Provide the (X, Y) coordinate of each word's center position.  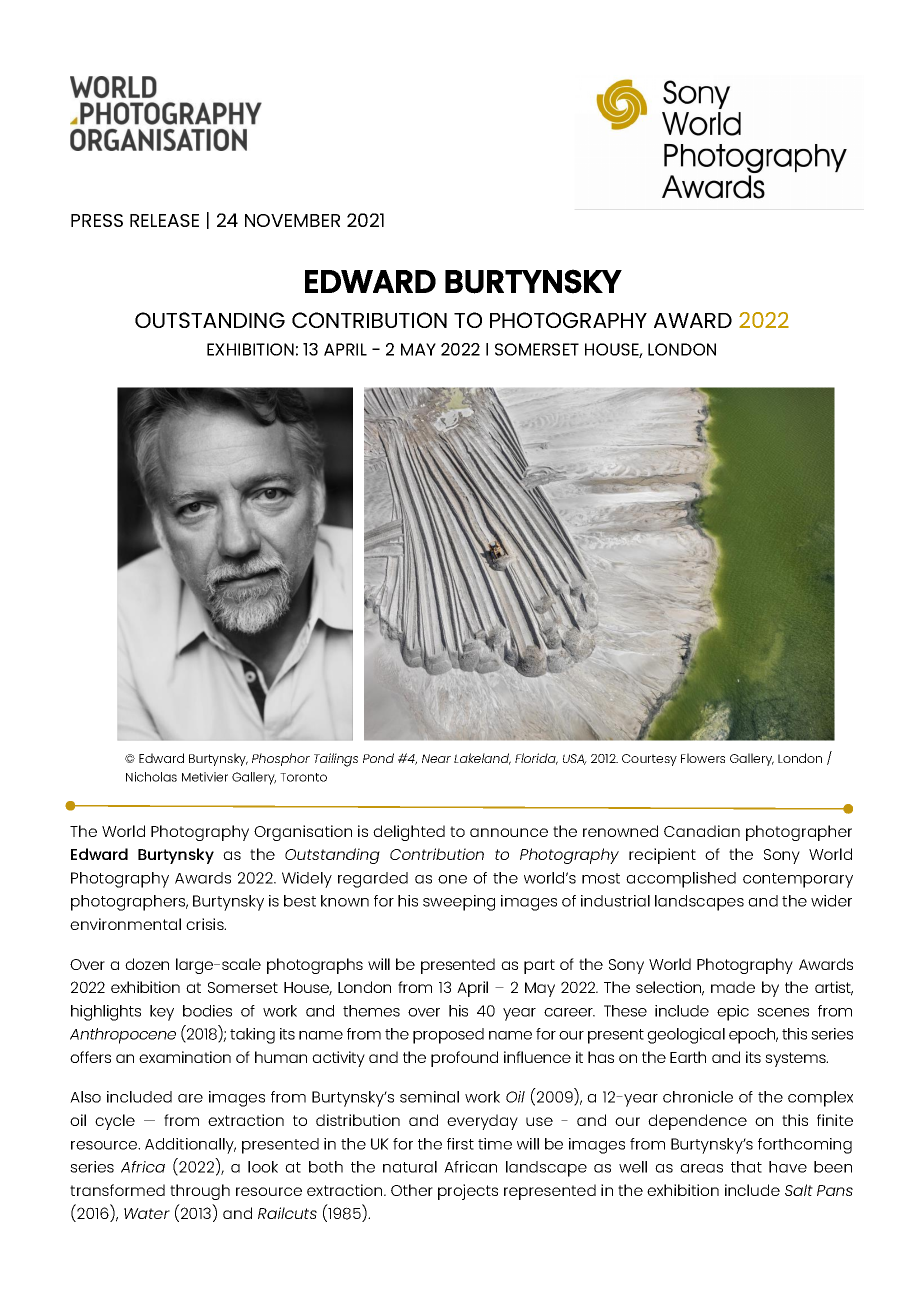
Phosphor (281, 759)
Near (436, 758)
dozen (147, 964)
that (746, 1167)
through (200, 1192)
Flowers (703, 758)
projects (468, 1192)
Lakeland (482, 759)
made (733, 987)
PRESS (97, 220)
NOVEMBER (292, 220)
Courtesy (649, 760)
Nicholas (151, 777)
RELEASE (164, 220)
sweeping (459, 903)
